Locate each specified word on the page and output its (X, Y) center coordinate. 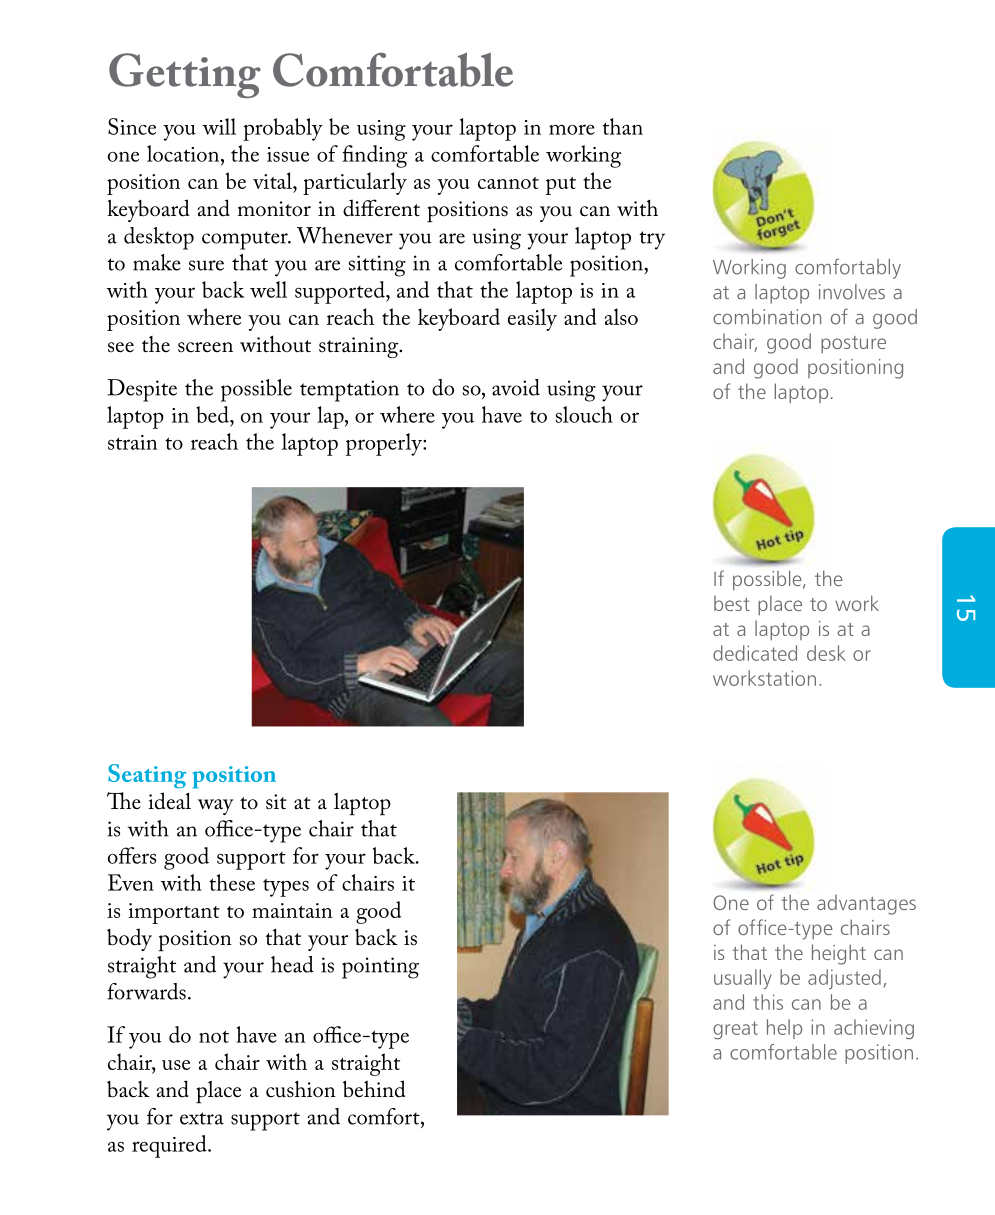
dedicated (755, 653)
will (219, 126)
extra (202, 1118)
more (572, 129)
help (784, 1029)
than (623, 126)
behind (374, 1089)
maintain (292, 910)
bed (213, 414)
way (216, 807)
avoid (516, 387)
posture (853, 344)
